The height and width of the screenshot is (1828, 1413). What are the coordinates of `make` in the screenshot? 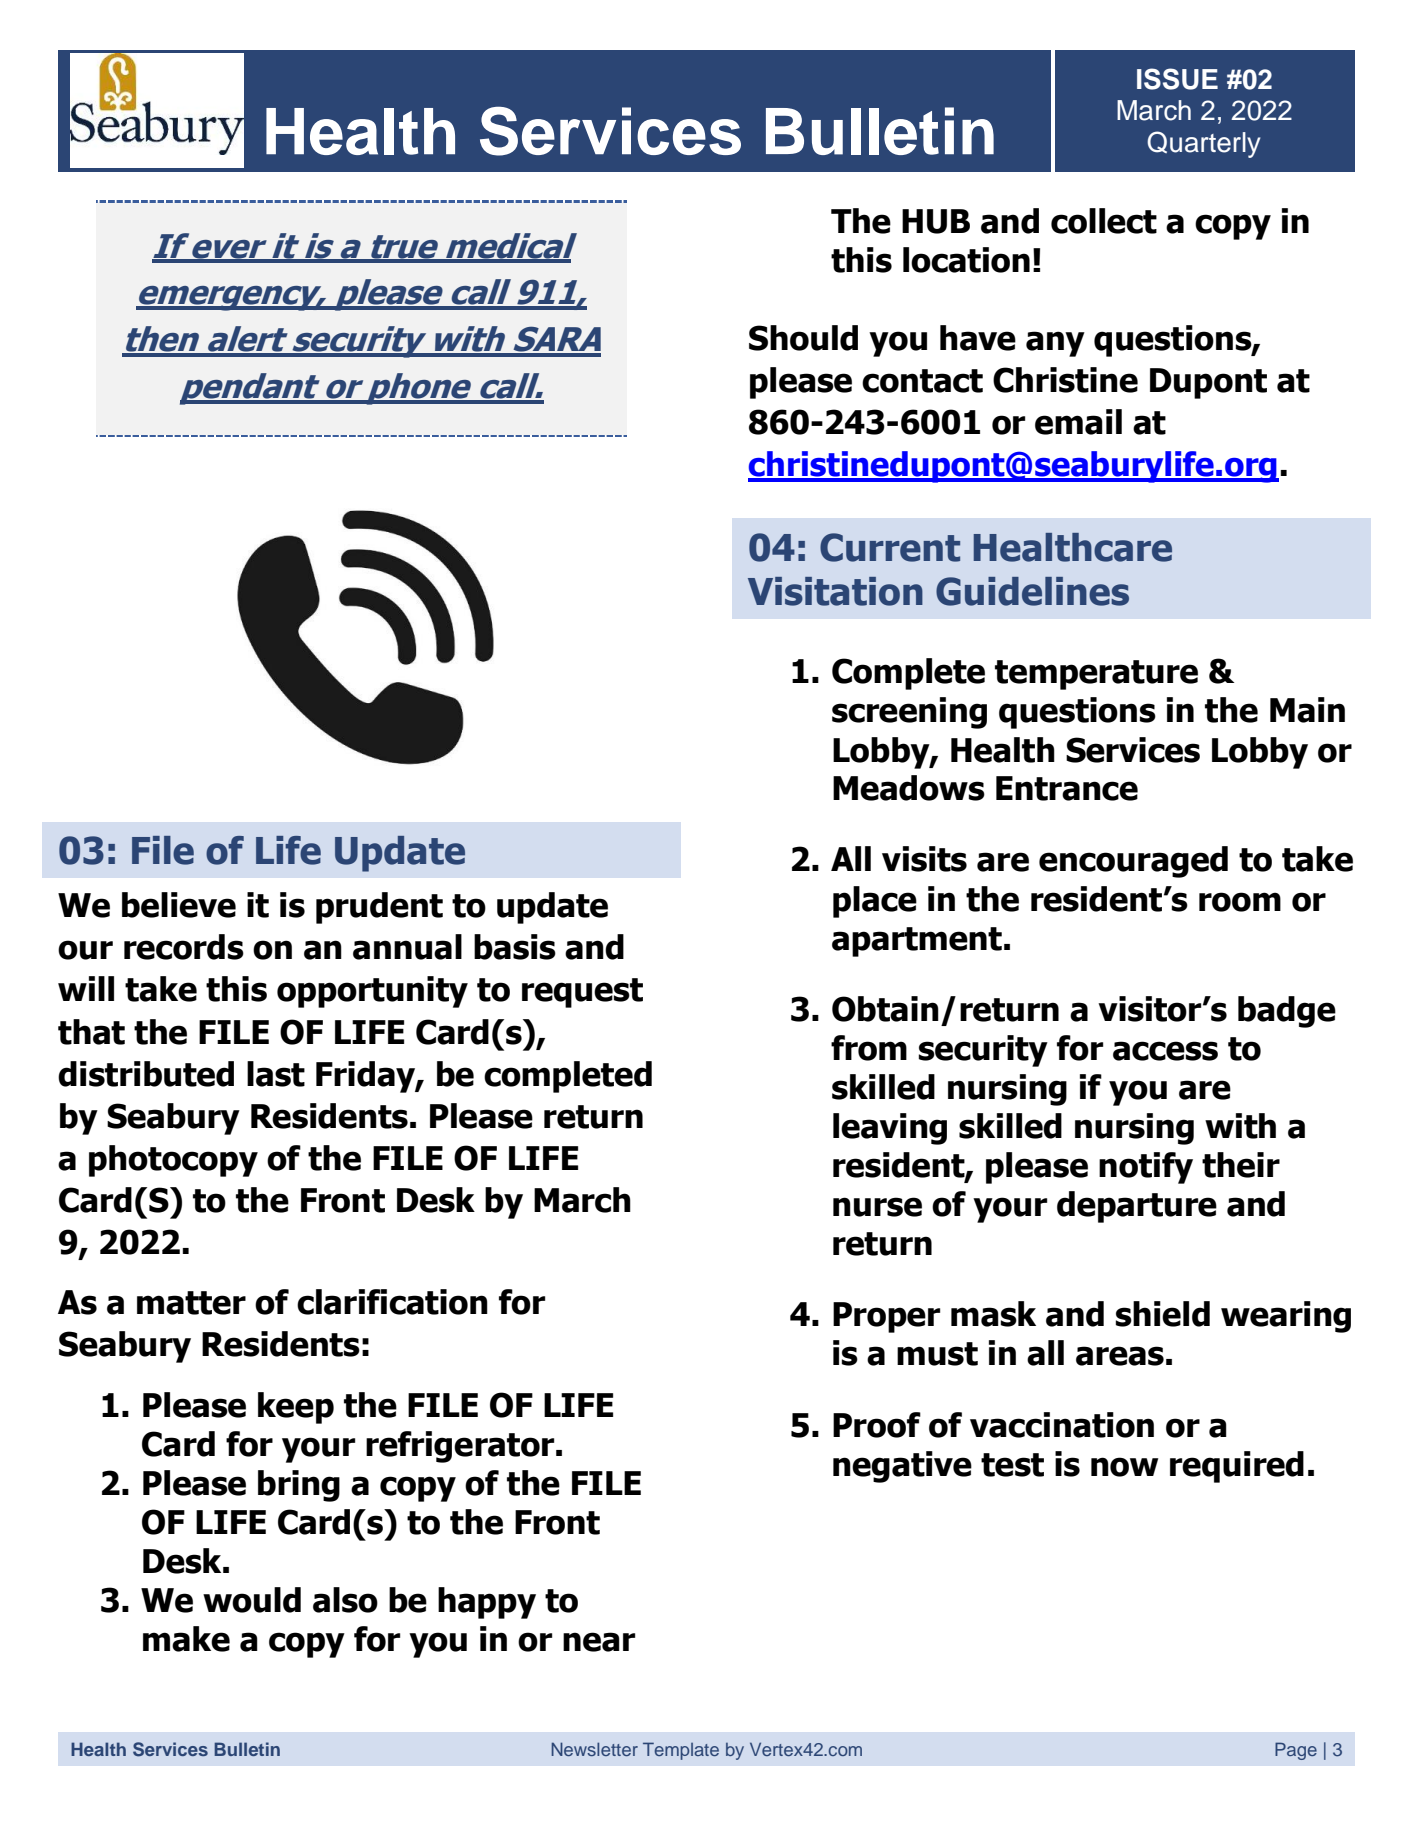 It's located at (186, 1639).
